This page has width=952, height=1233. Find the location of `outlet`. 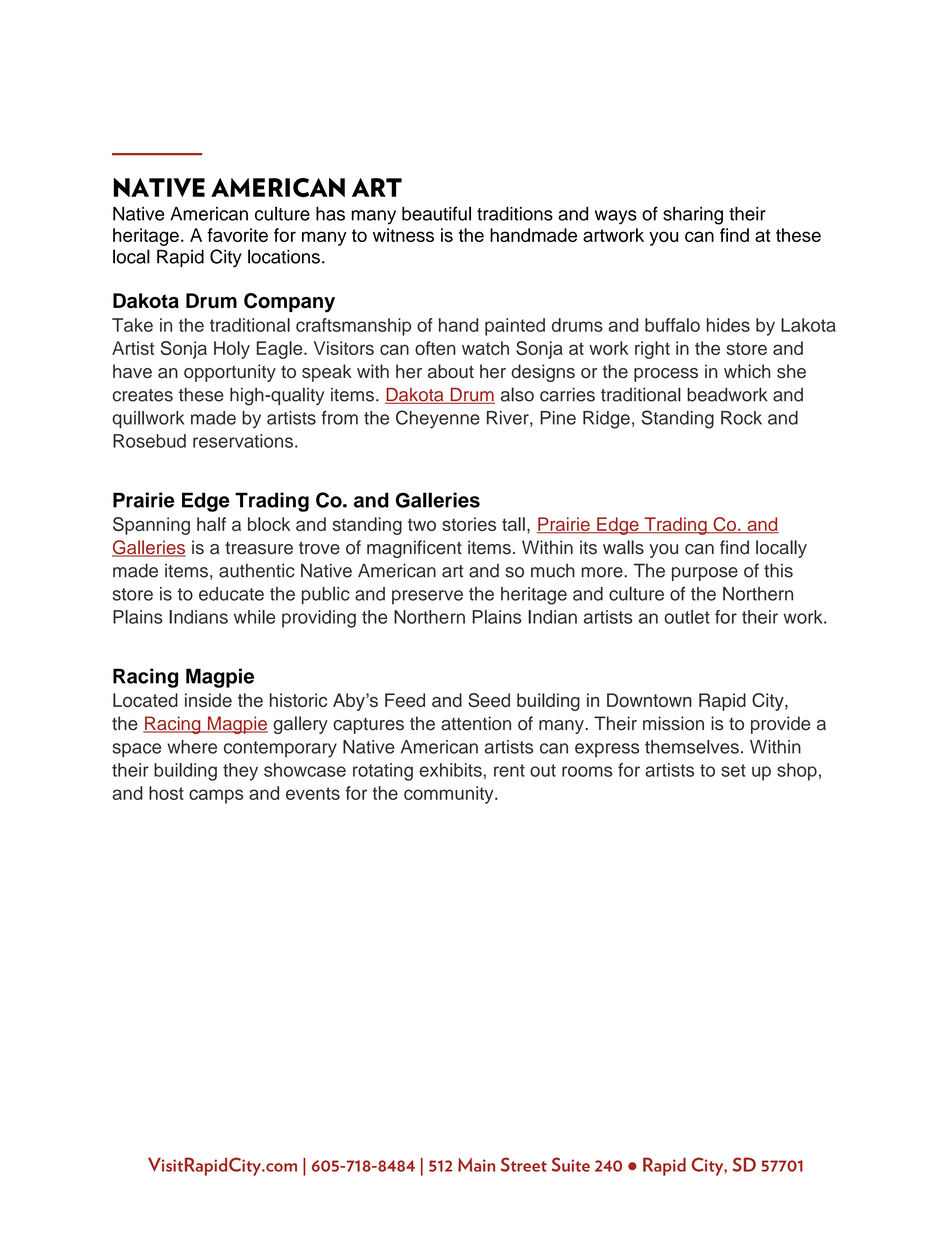

outlet is located at coordinates (687, 617).
